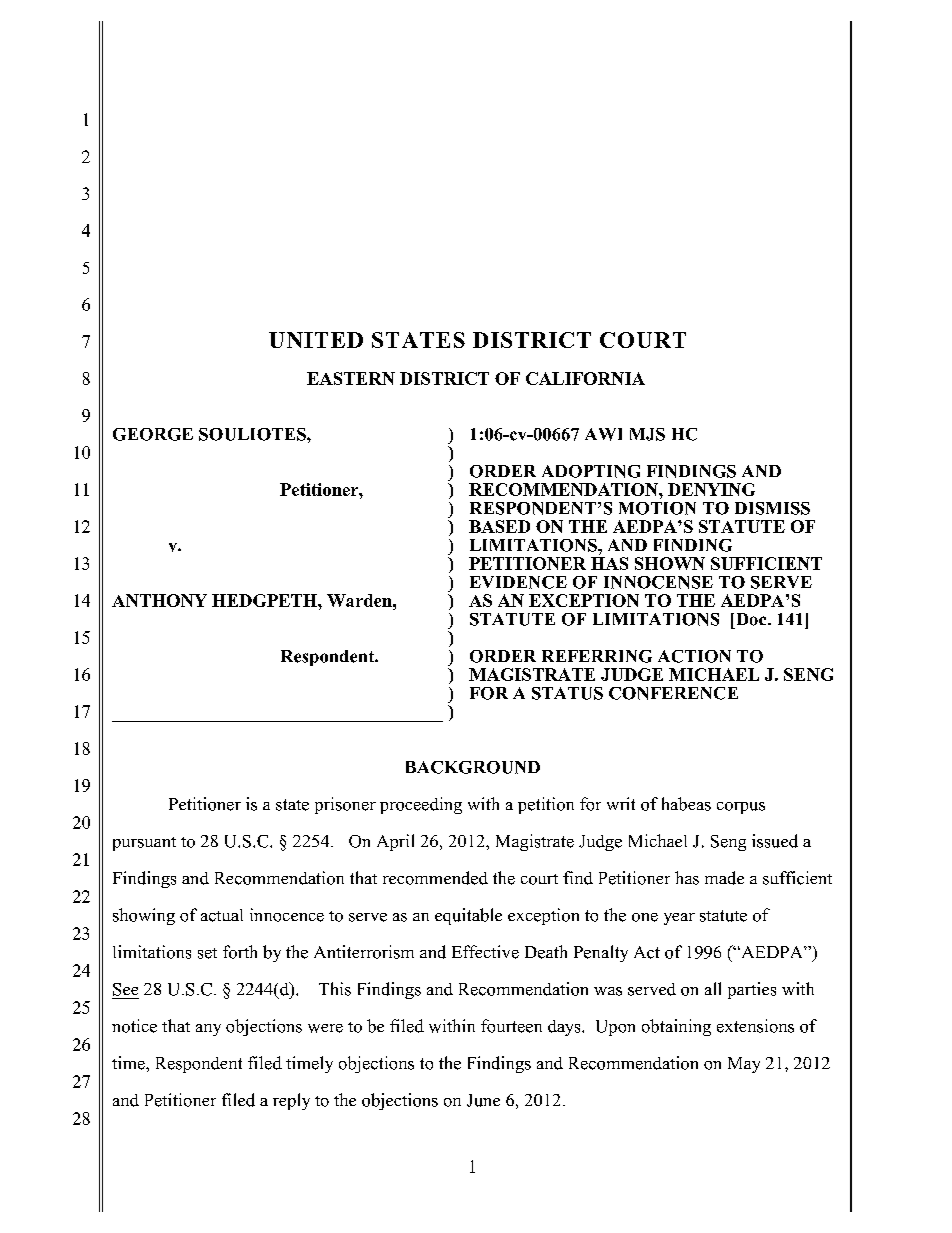  I want to click on CONFERENCE, so click(673, 693).
